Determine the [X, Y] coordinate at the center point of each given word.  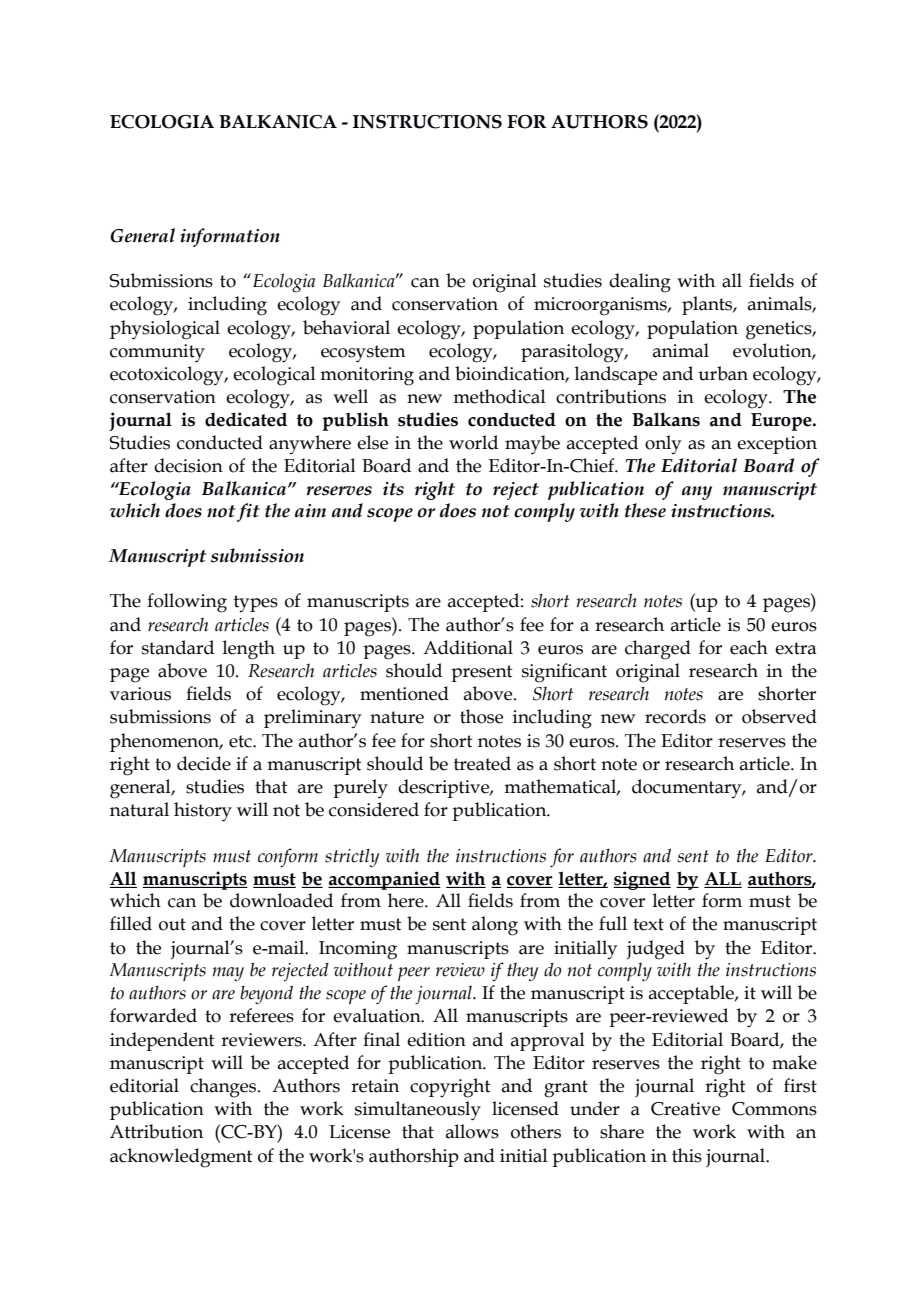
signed [642, 880]
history [203, 812]
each [749, 647]
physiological [165, 330]
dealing [640, 283]
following [187, 603]
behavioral [346, 327]
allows [472, 1131]
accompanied [384, 880]
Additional [468, 647]
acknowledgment [181, 1158]
